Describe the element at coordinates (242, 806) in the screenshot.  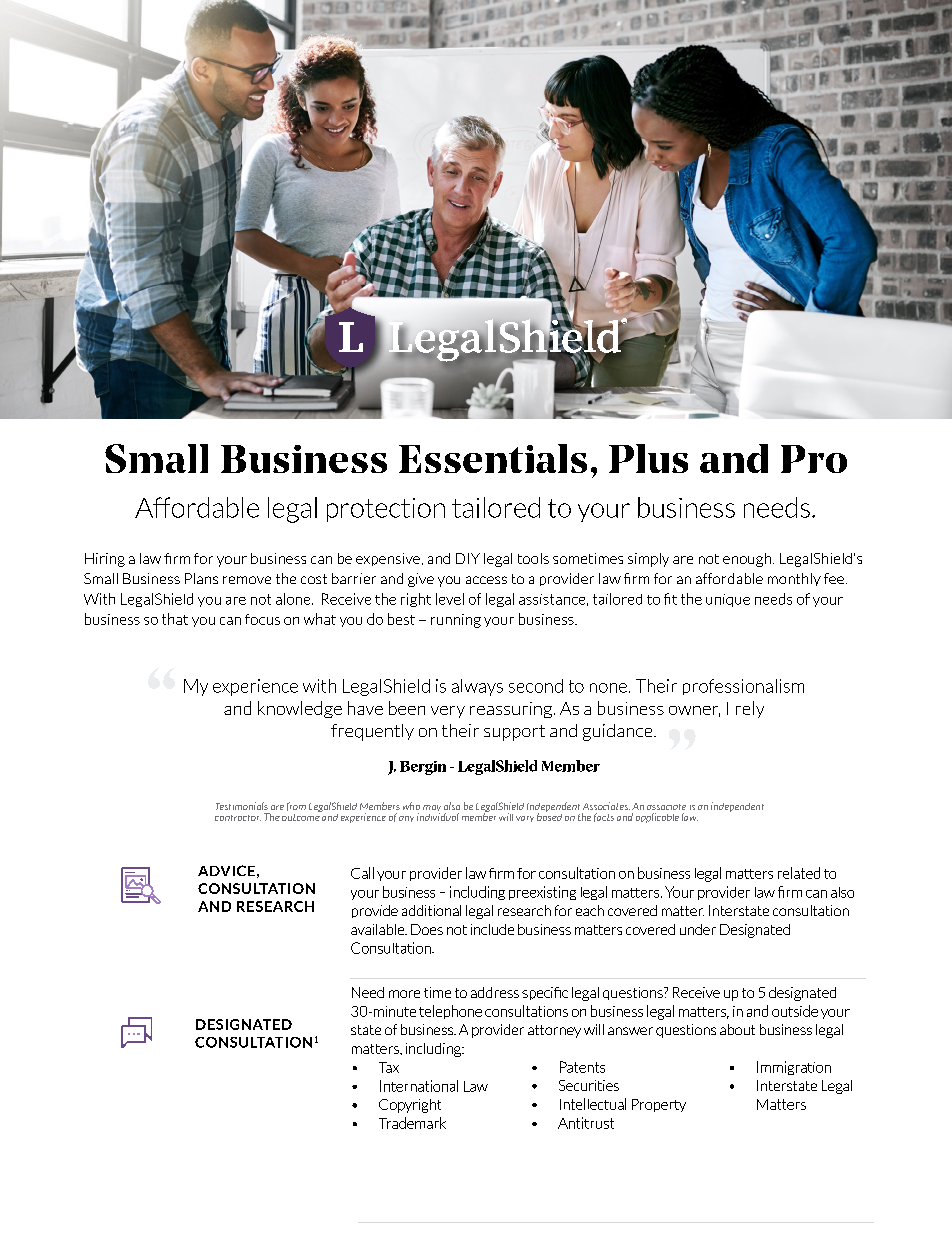
I see `Testimonials` at that location.
